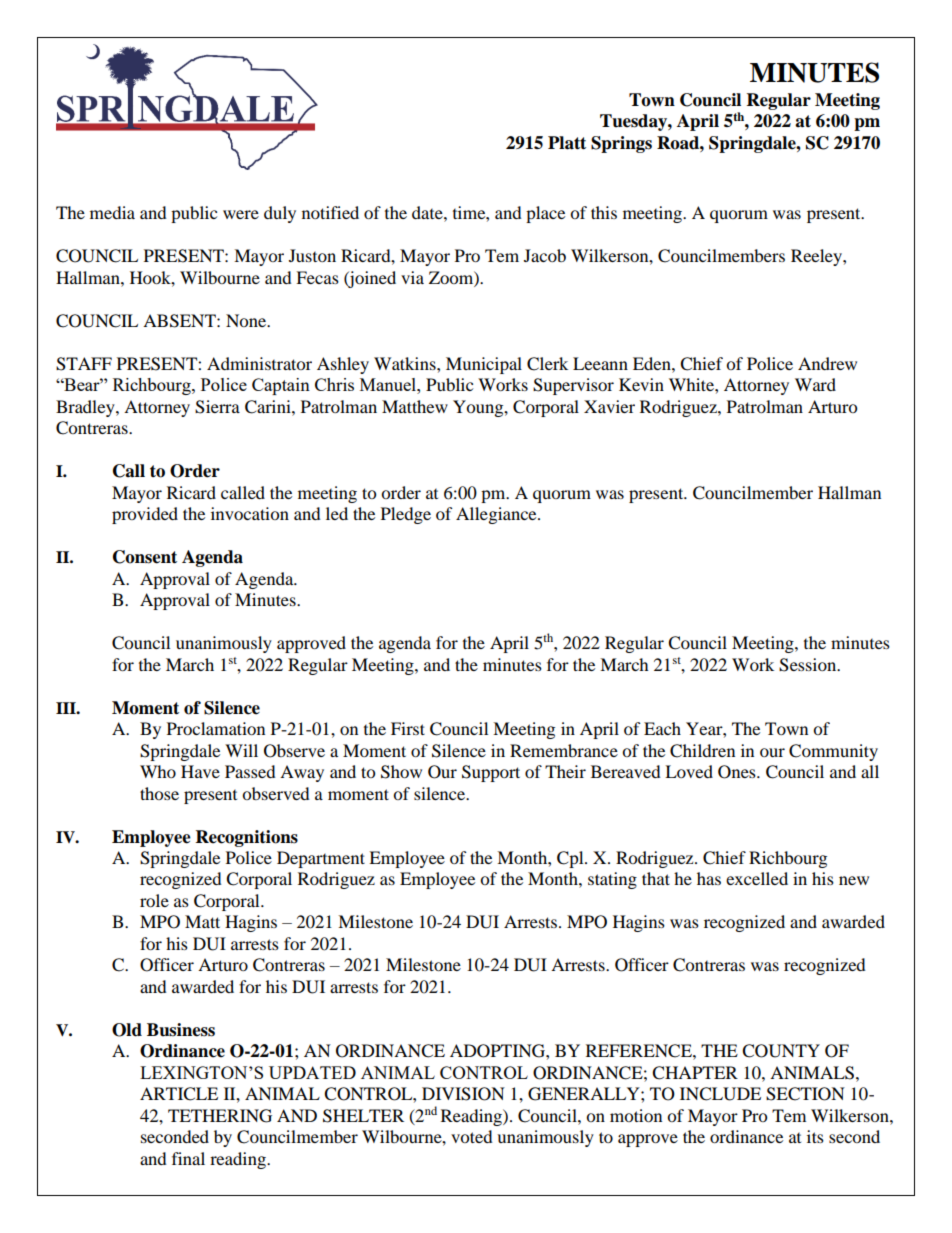 Image resolution: width=952 pixels, height=1233 pixels. Describe the element at coordinates (738, 772) in the screenshot. I see `Ones` at that location.
